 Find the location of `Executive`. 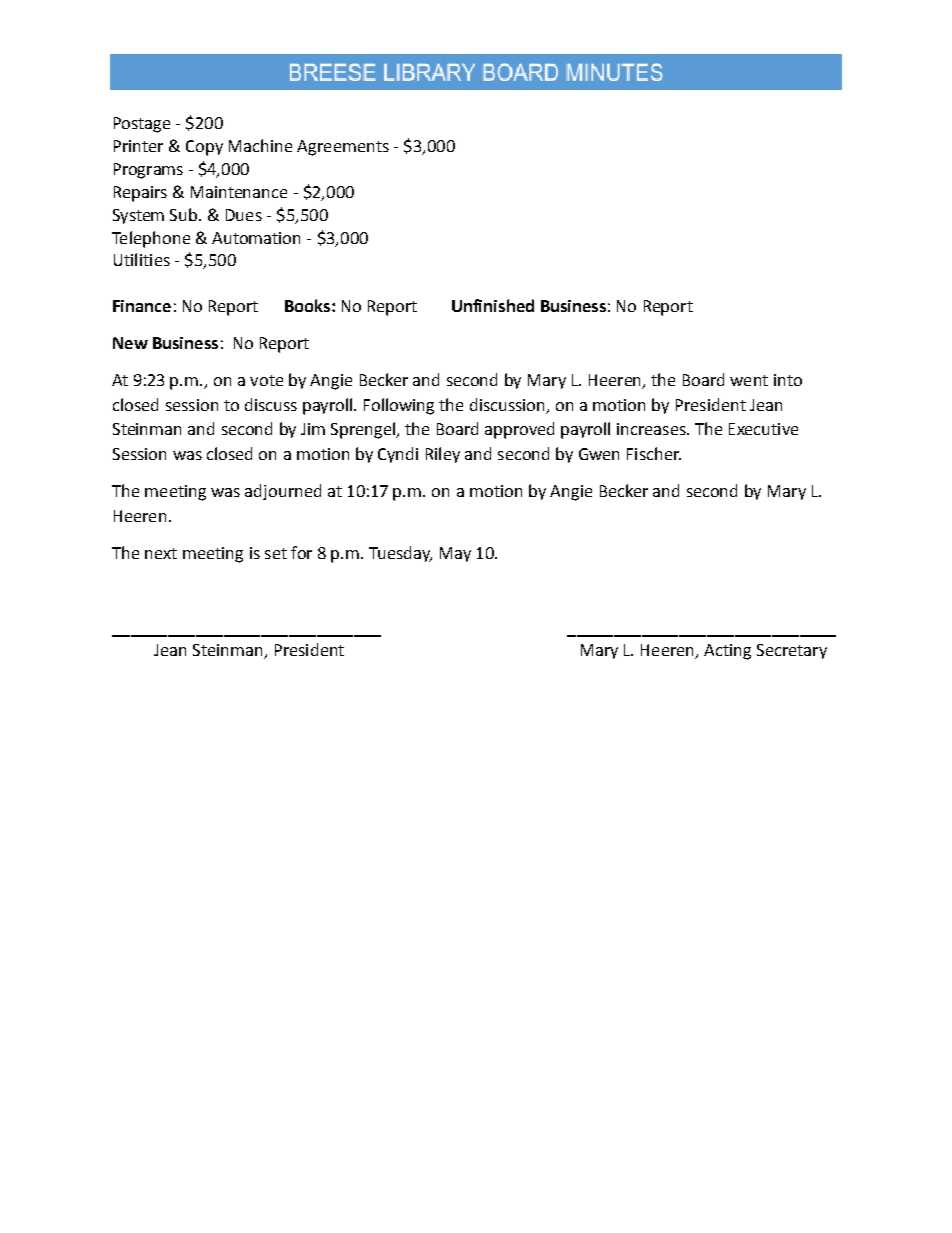

Executive is located at coordinates (763, 429).
